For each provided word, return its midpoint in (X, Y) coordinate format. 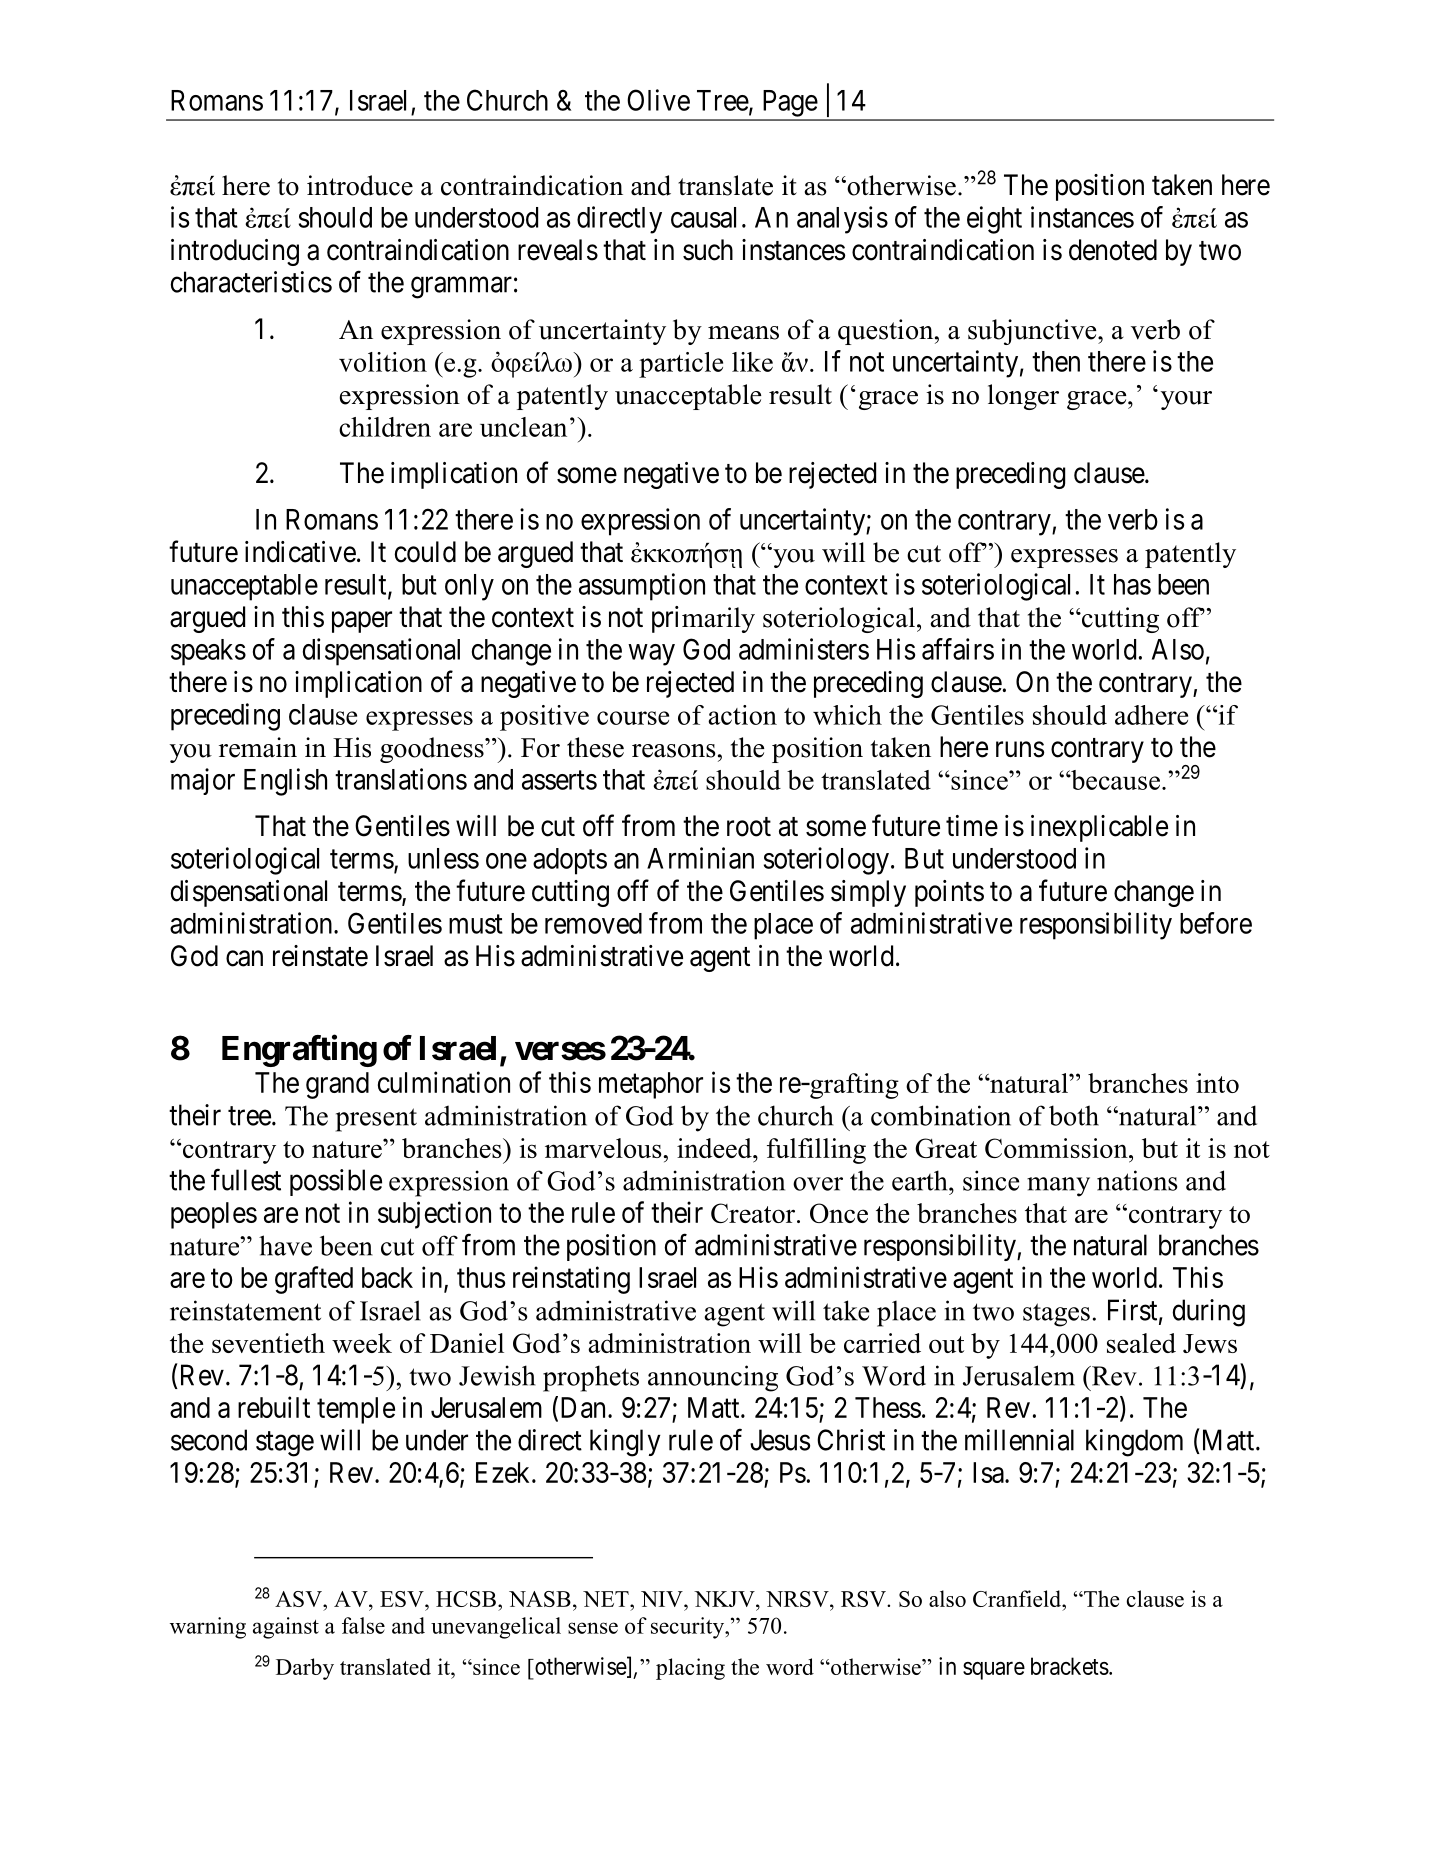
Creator (754, 1213)
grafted (314, 1280)
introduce (360, 185)
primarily (703, 619)
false (363, 1625)
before (1216, 923)
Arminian (700, 858)
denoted (1113, 250)
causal (703, 217)
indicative (300, 552)
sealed (1141, 1343)
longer (1023, 397)
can (244, 959)
